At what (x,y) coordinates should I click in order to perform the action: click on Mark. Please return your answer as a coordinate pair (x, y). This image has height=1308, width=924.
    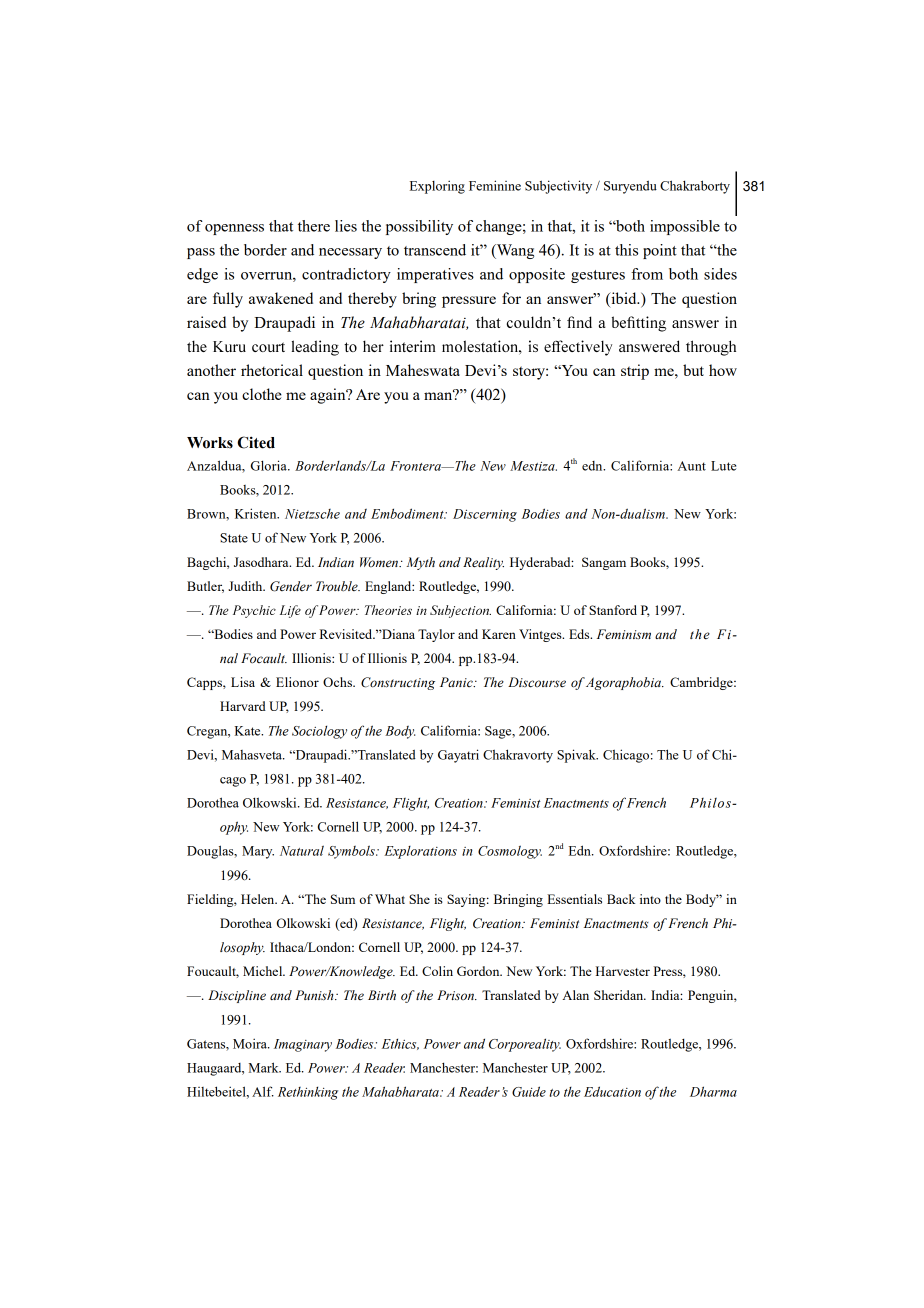
    Looking at the image, I should click on (265, 1067).
